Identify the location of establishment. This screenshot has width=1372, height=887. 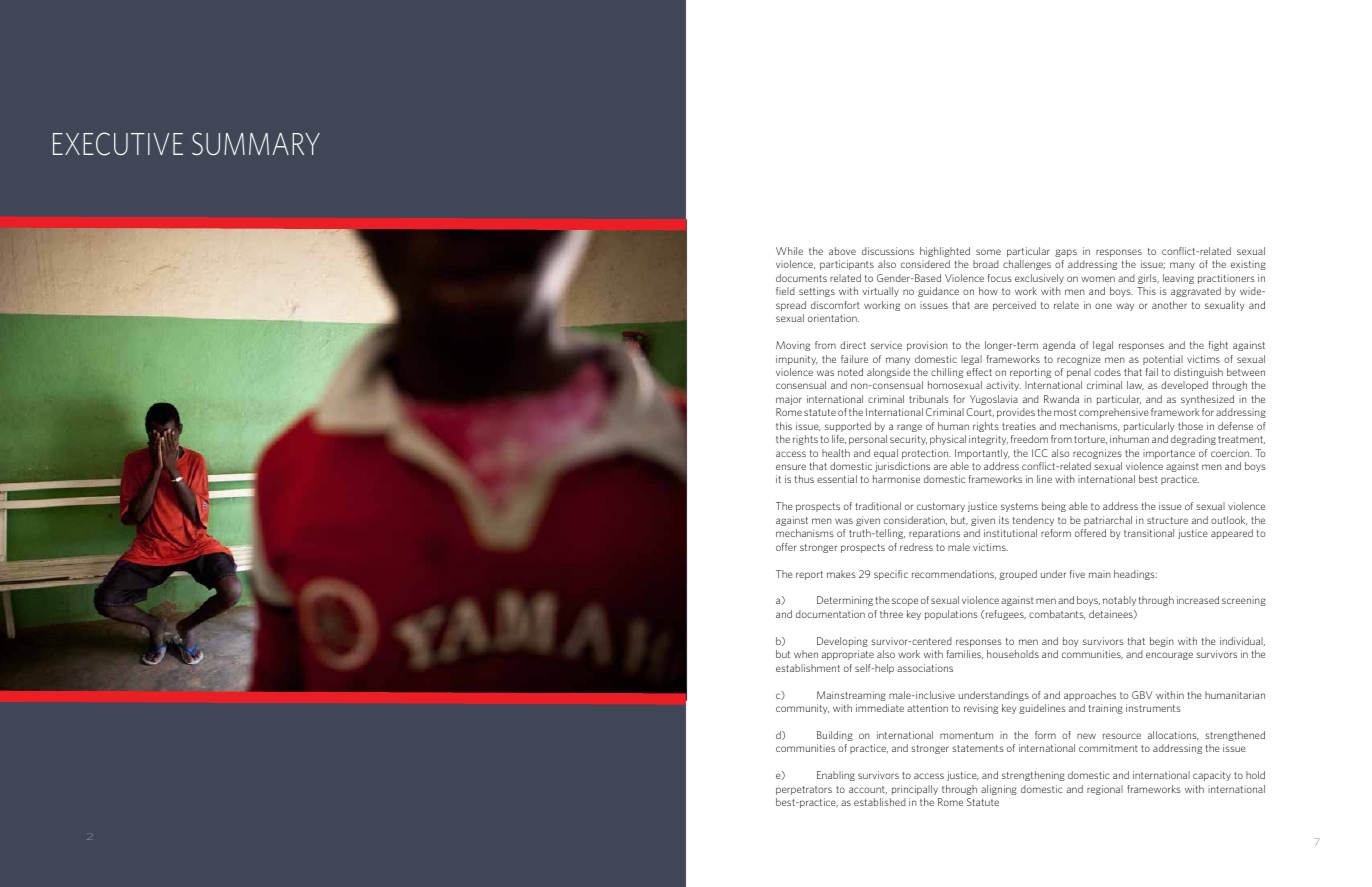
(808, 668).
